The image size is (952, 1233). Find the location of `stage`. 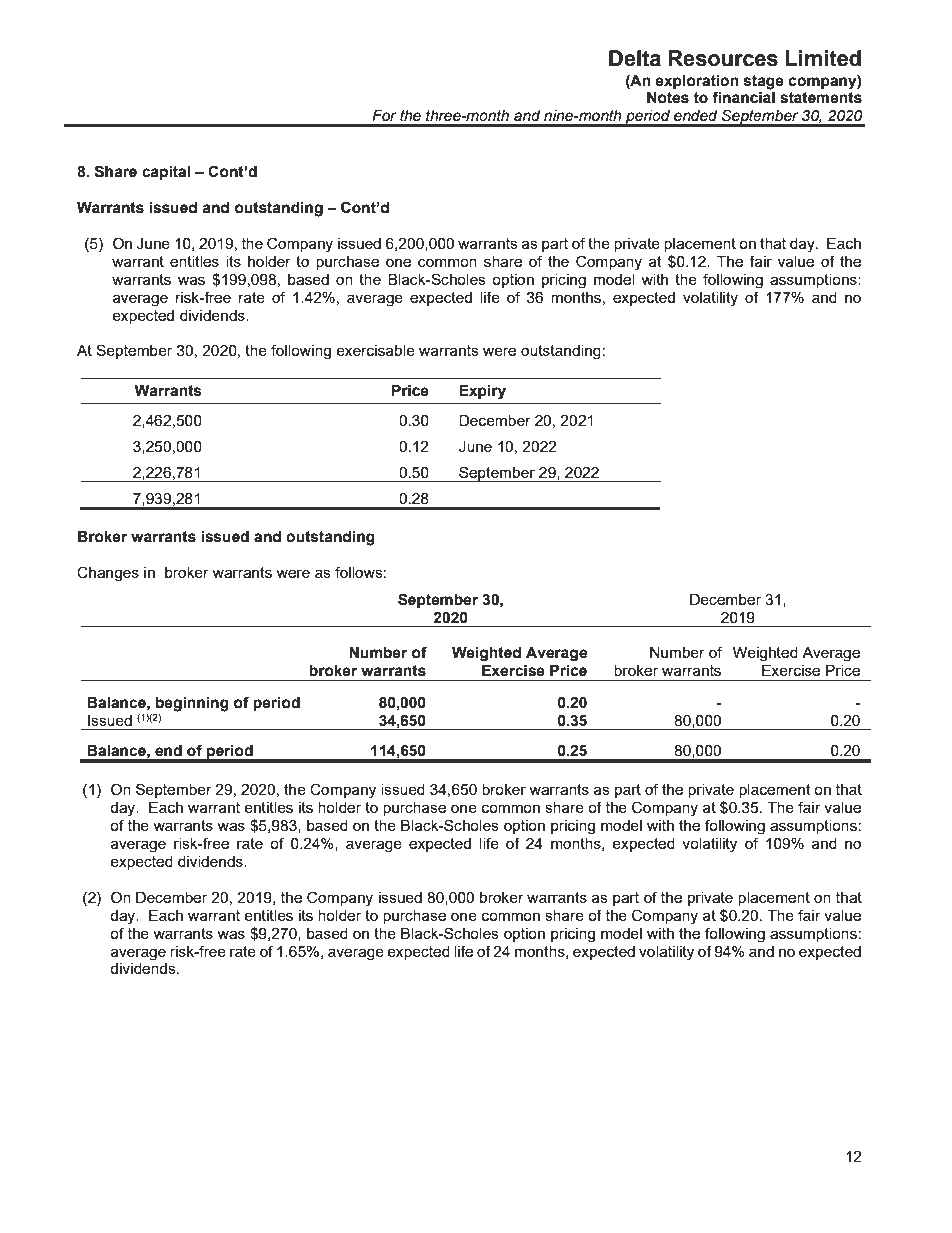

stage is located at coordinates (764, 82).
